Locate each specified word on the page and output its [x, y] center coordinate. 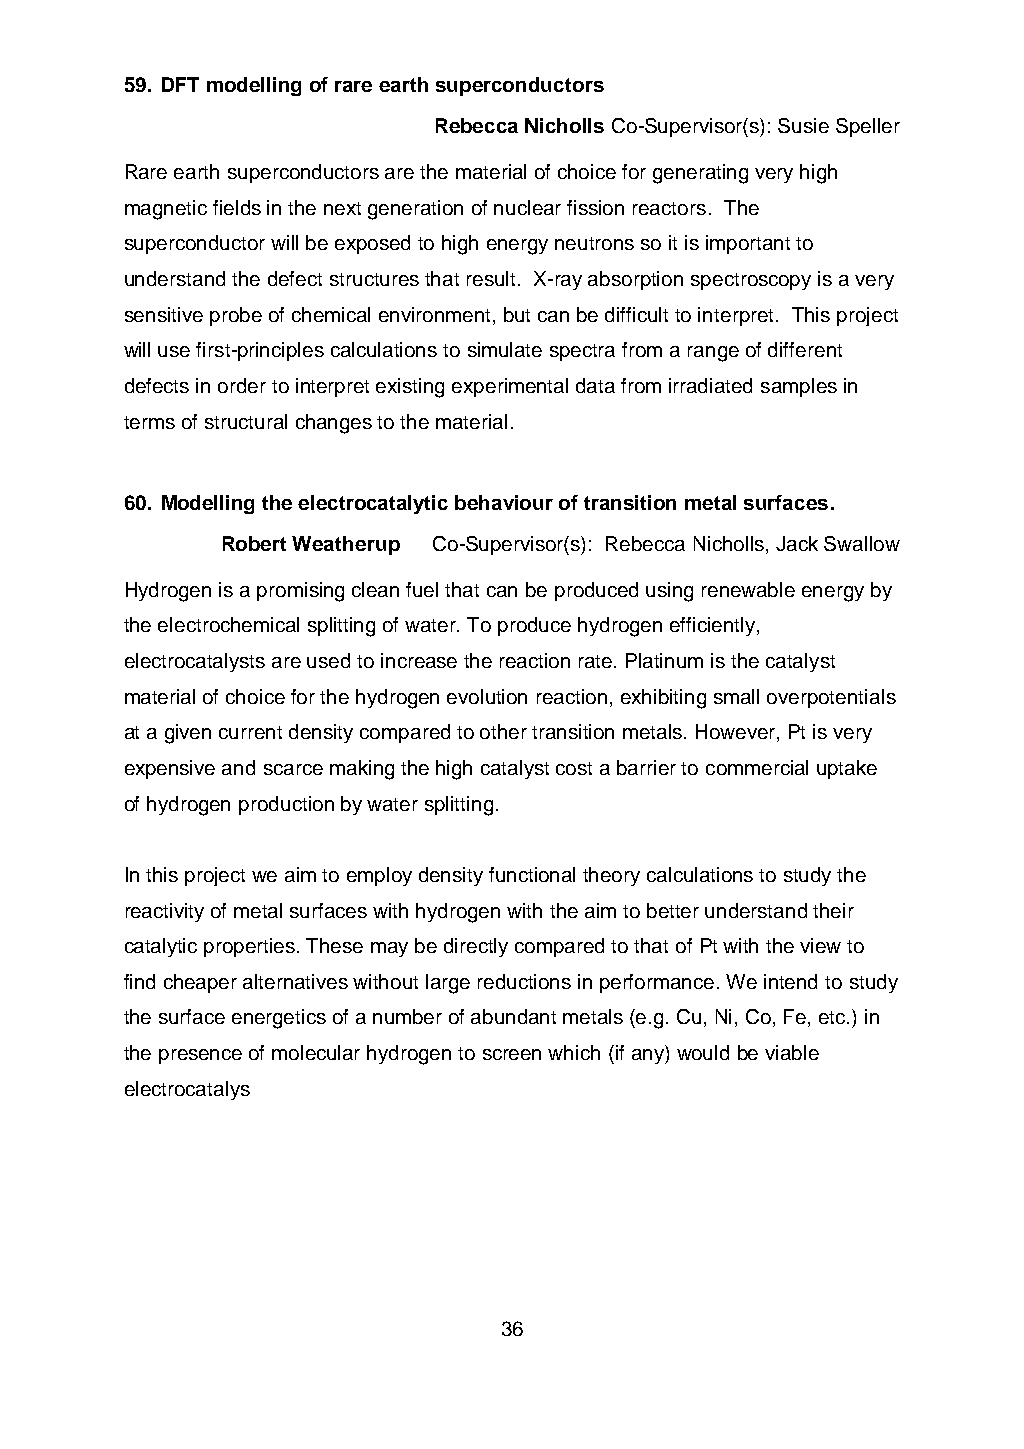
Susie [803, 125]
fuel [422, 589]
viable [792, 1052]
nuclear [527, 207]
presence [200, 1056]
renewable [748, 589]
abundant [513, 1016]
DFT [180, 84]
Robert [254, 543]
